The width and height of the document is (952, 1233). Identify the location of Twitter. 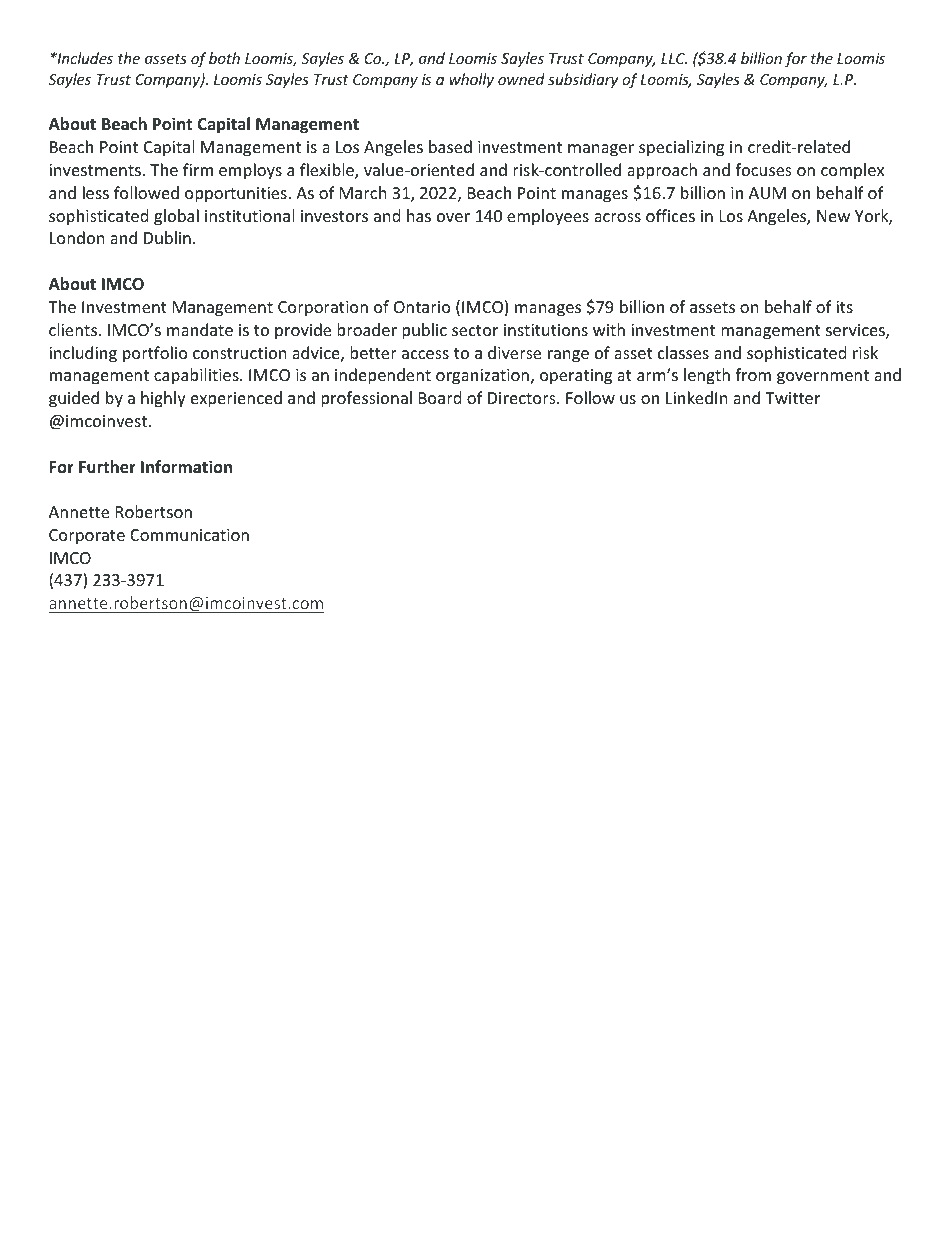
(792, 398).
